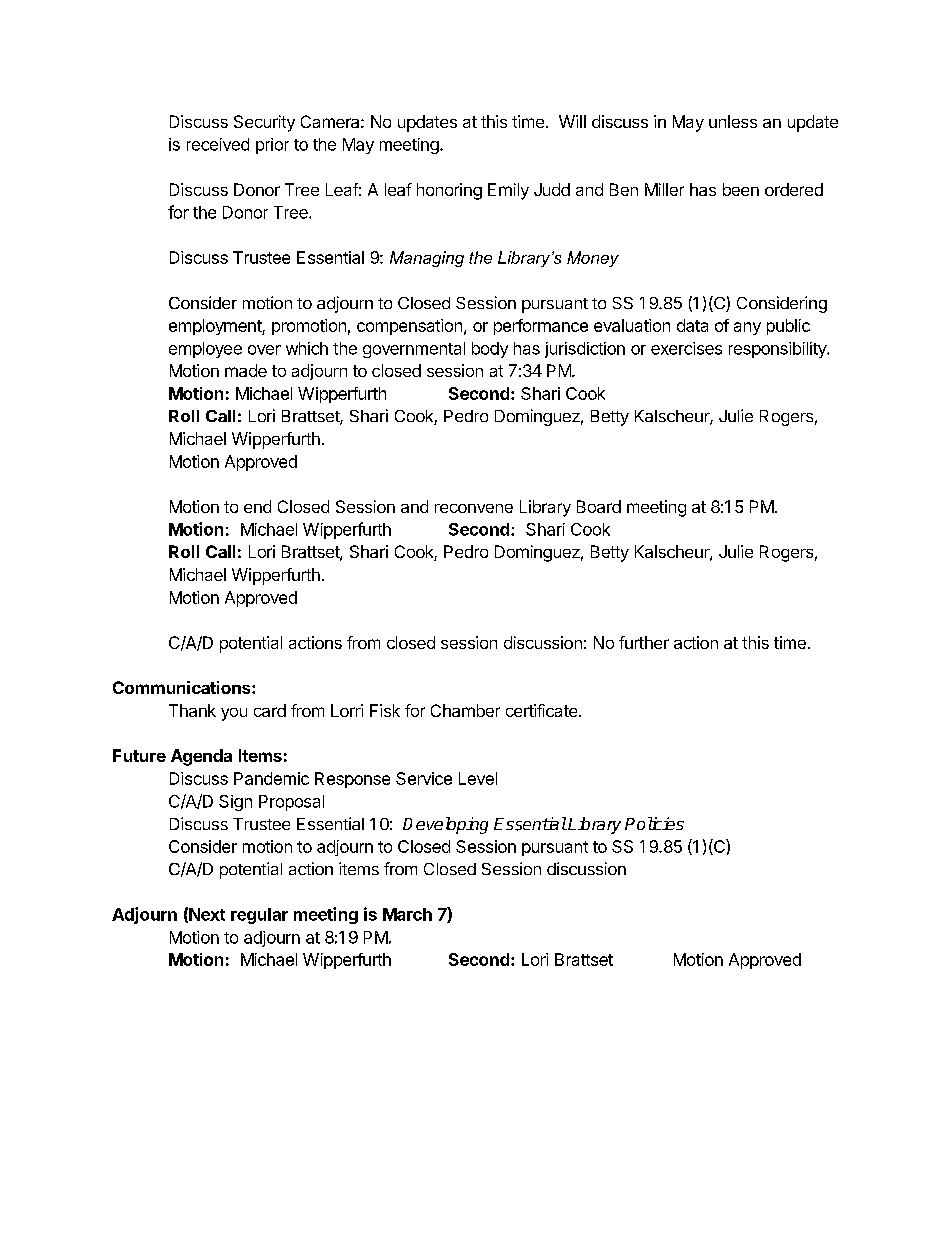 This image has width=952, height=1233. I want to click on received, so click(218, 144).
